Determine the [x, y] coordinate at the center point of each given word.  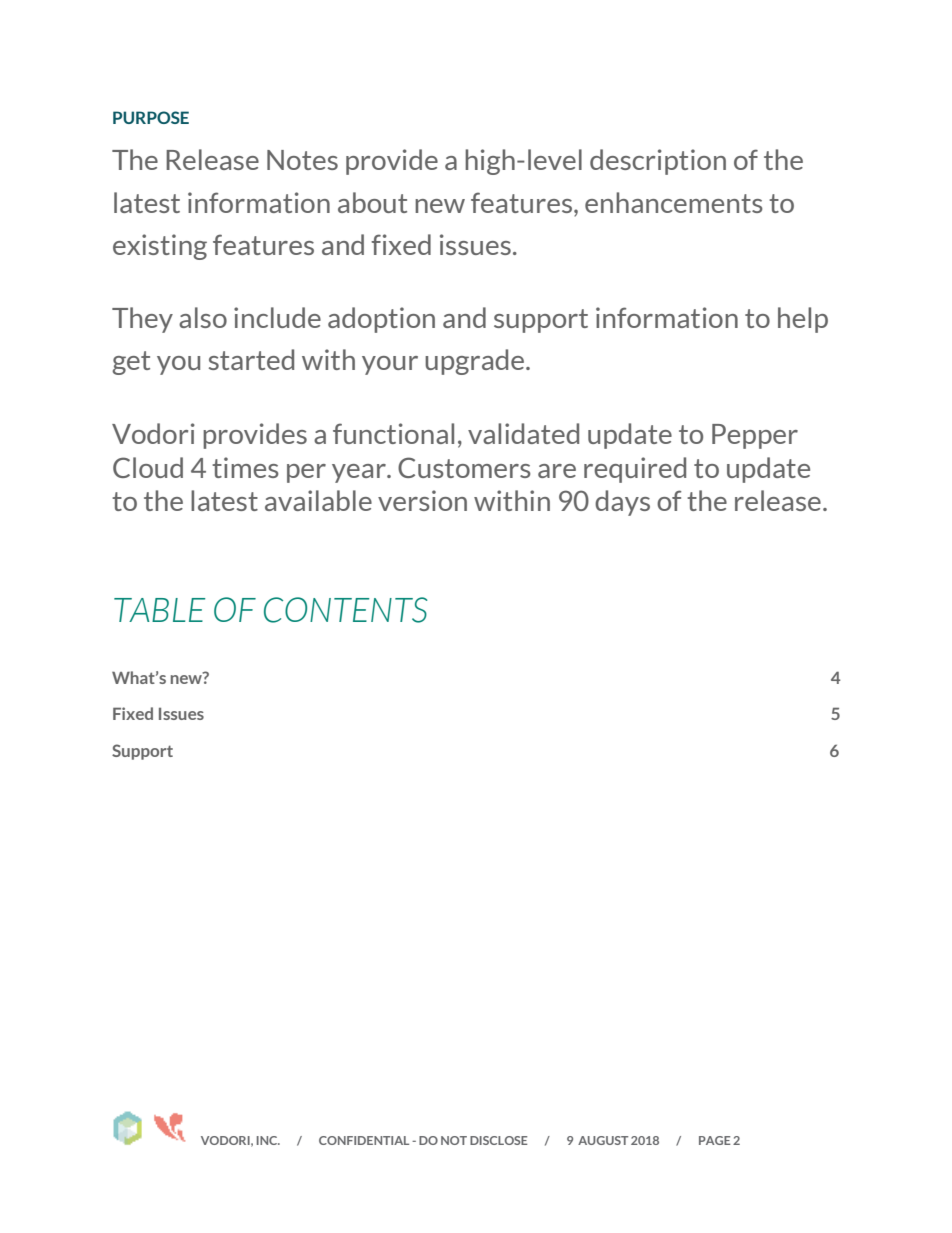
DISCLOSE [499, 1140]
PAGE [715, 1140]
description [658, 162]
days [622, 503]
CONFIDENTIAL [364, 1140]
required [635, 470]
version [422, 500]
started [251, 359]
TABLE [160, 610]
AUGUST [603, 1140]
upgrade [476, 362]
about [372, 202]
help [803, 320]
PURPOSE [151, 117]
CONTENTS [346, 610]
